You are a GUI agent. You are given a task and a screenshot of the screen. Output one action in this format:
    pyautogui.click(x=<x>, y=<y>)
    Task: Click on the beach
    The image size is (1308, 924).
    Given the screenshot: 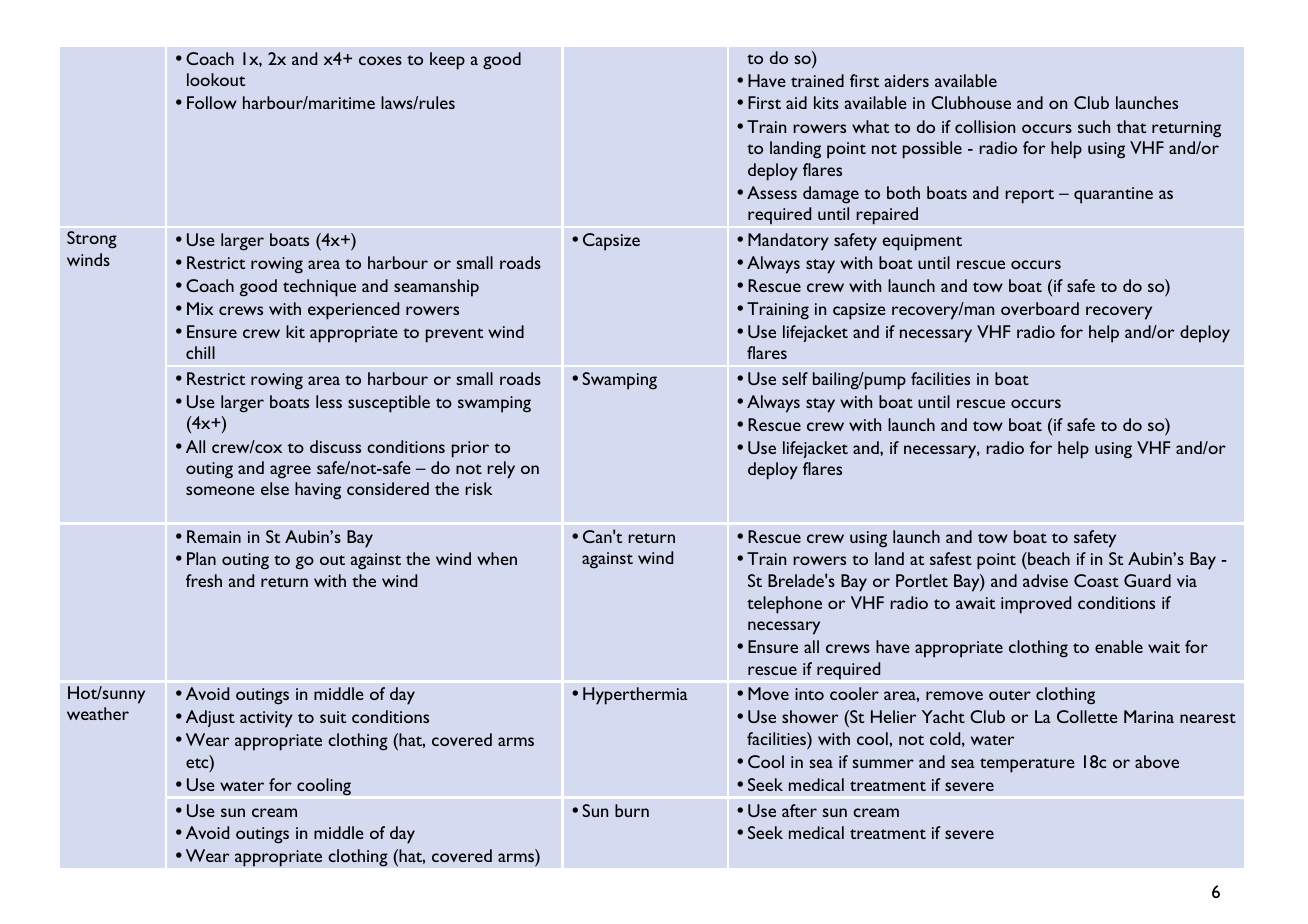 What is the action you would take?
    pyautogui.click(x=1048, y=560)
